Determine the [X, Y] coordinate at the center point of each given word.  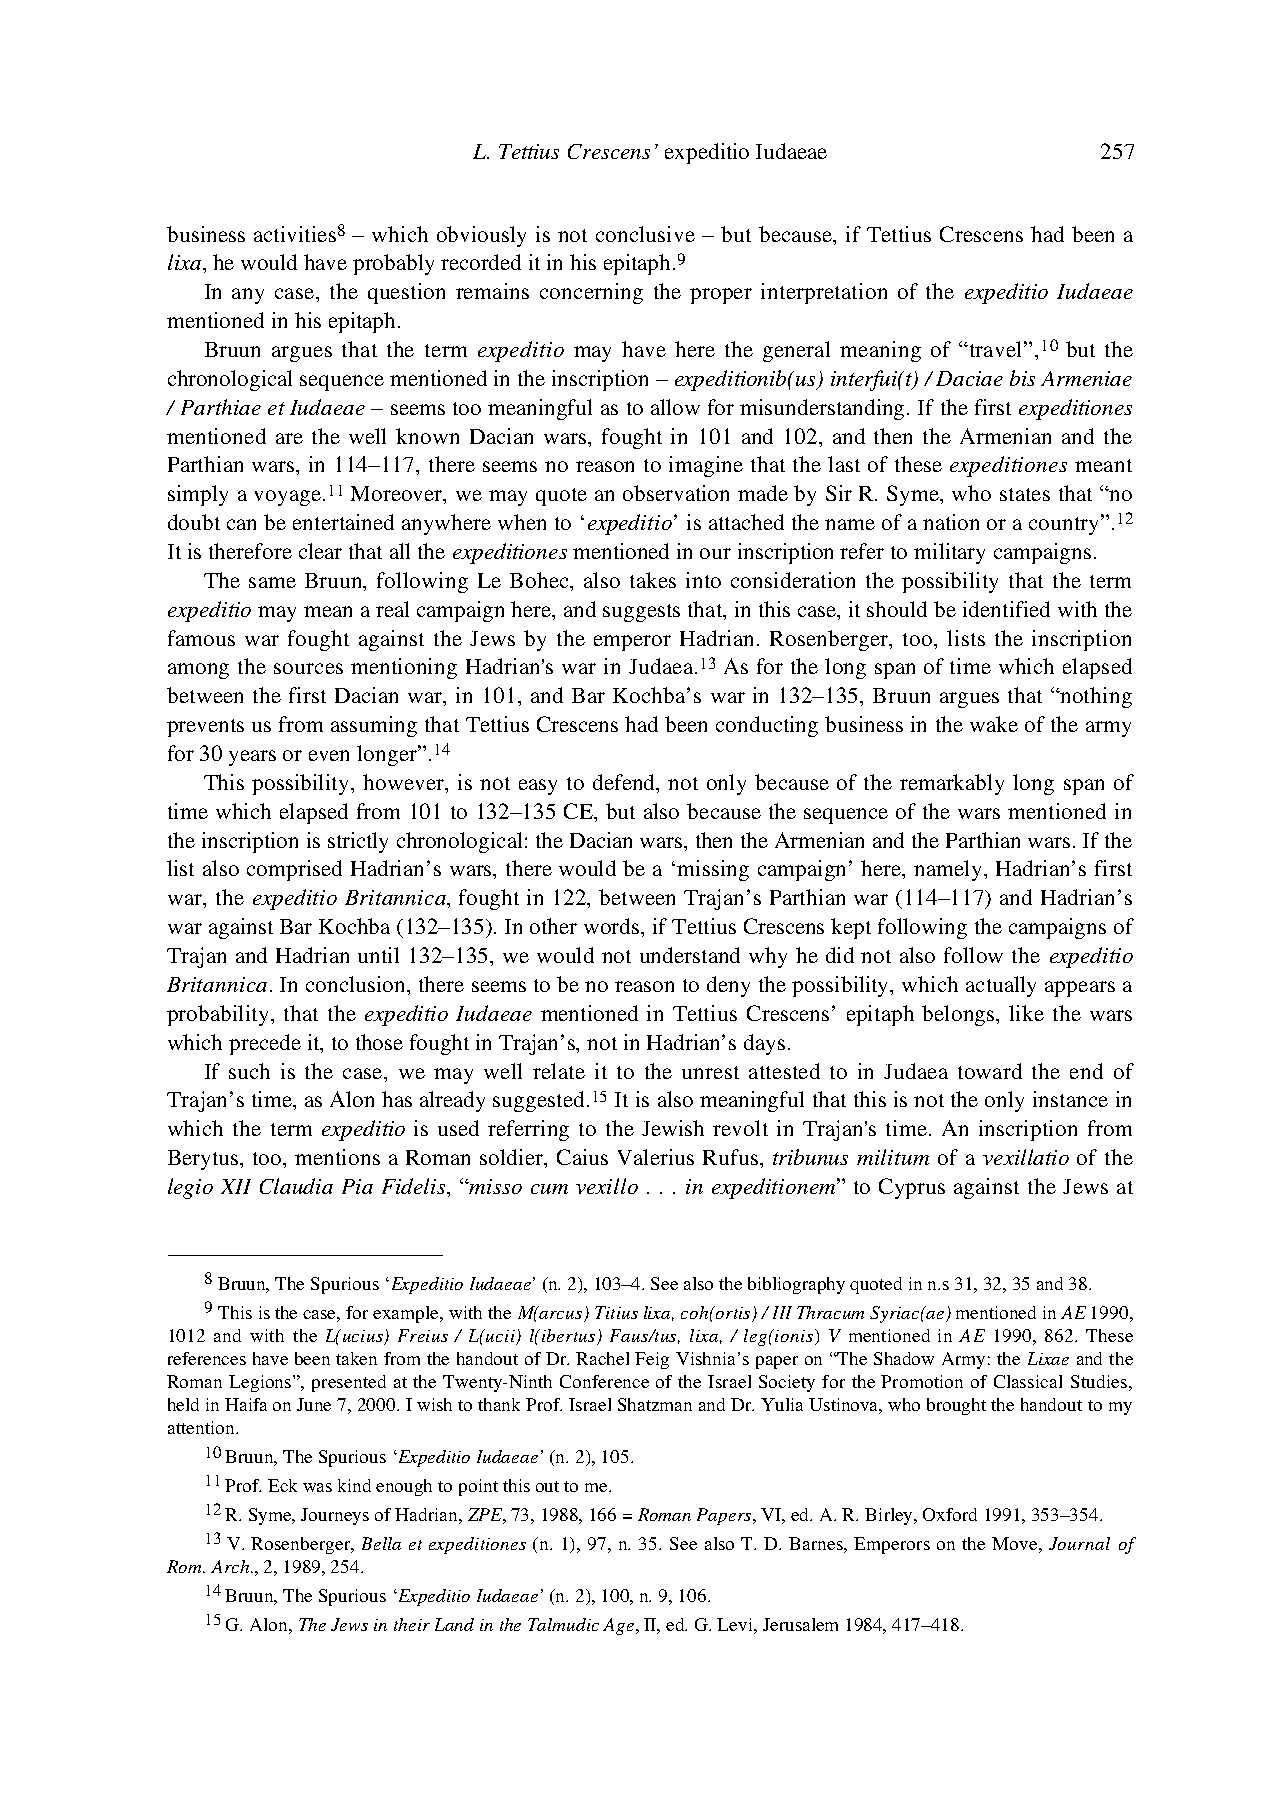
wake [994, 724]
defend [625, 783]
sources [308, 668]
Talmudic [563, 1624]
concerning [591, 293]
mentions [337, 1157]
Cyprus [912, 1188]
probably [393, 264]
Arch [231, 1566]
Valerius [656, 1157]
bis [1022, 378]
